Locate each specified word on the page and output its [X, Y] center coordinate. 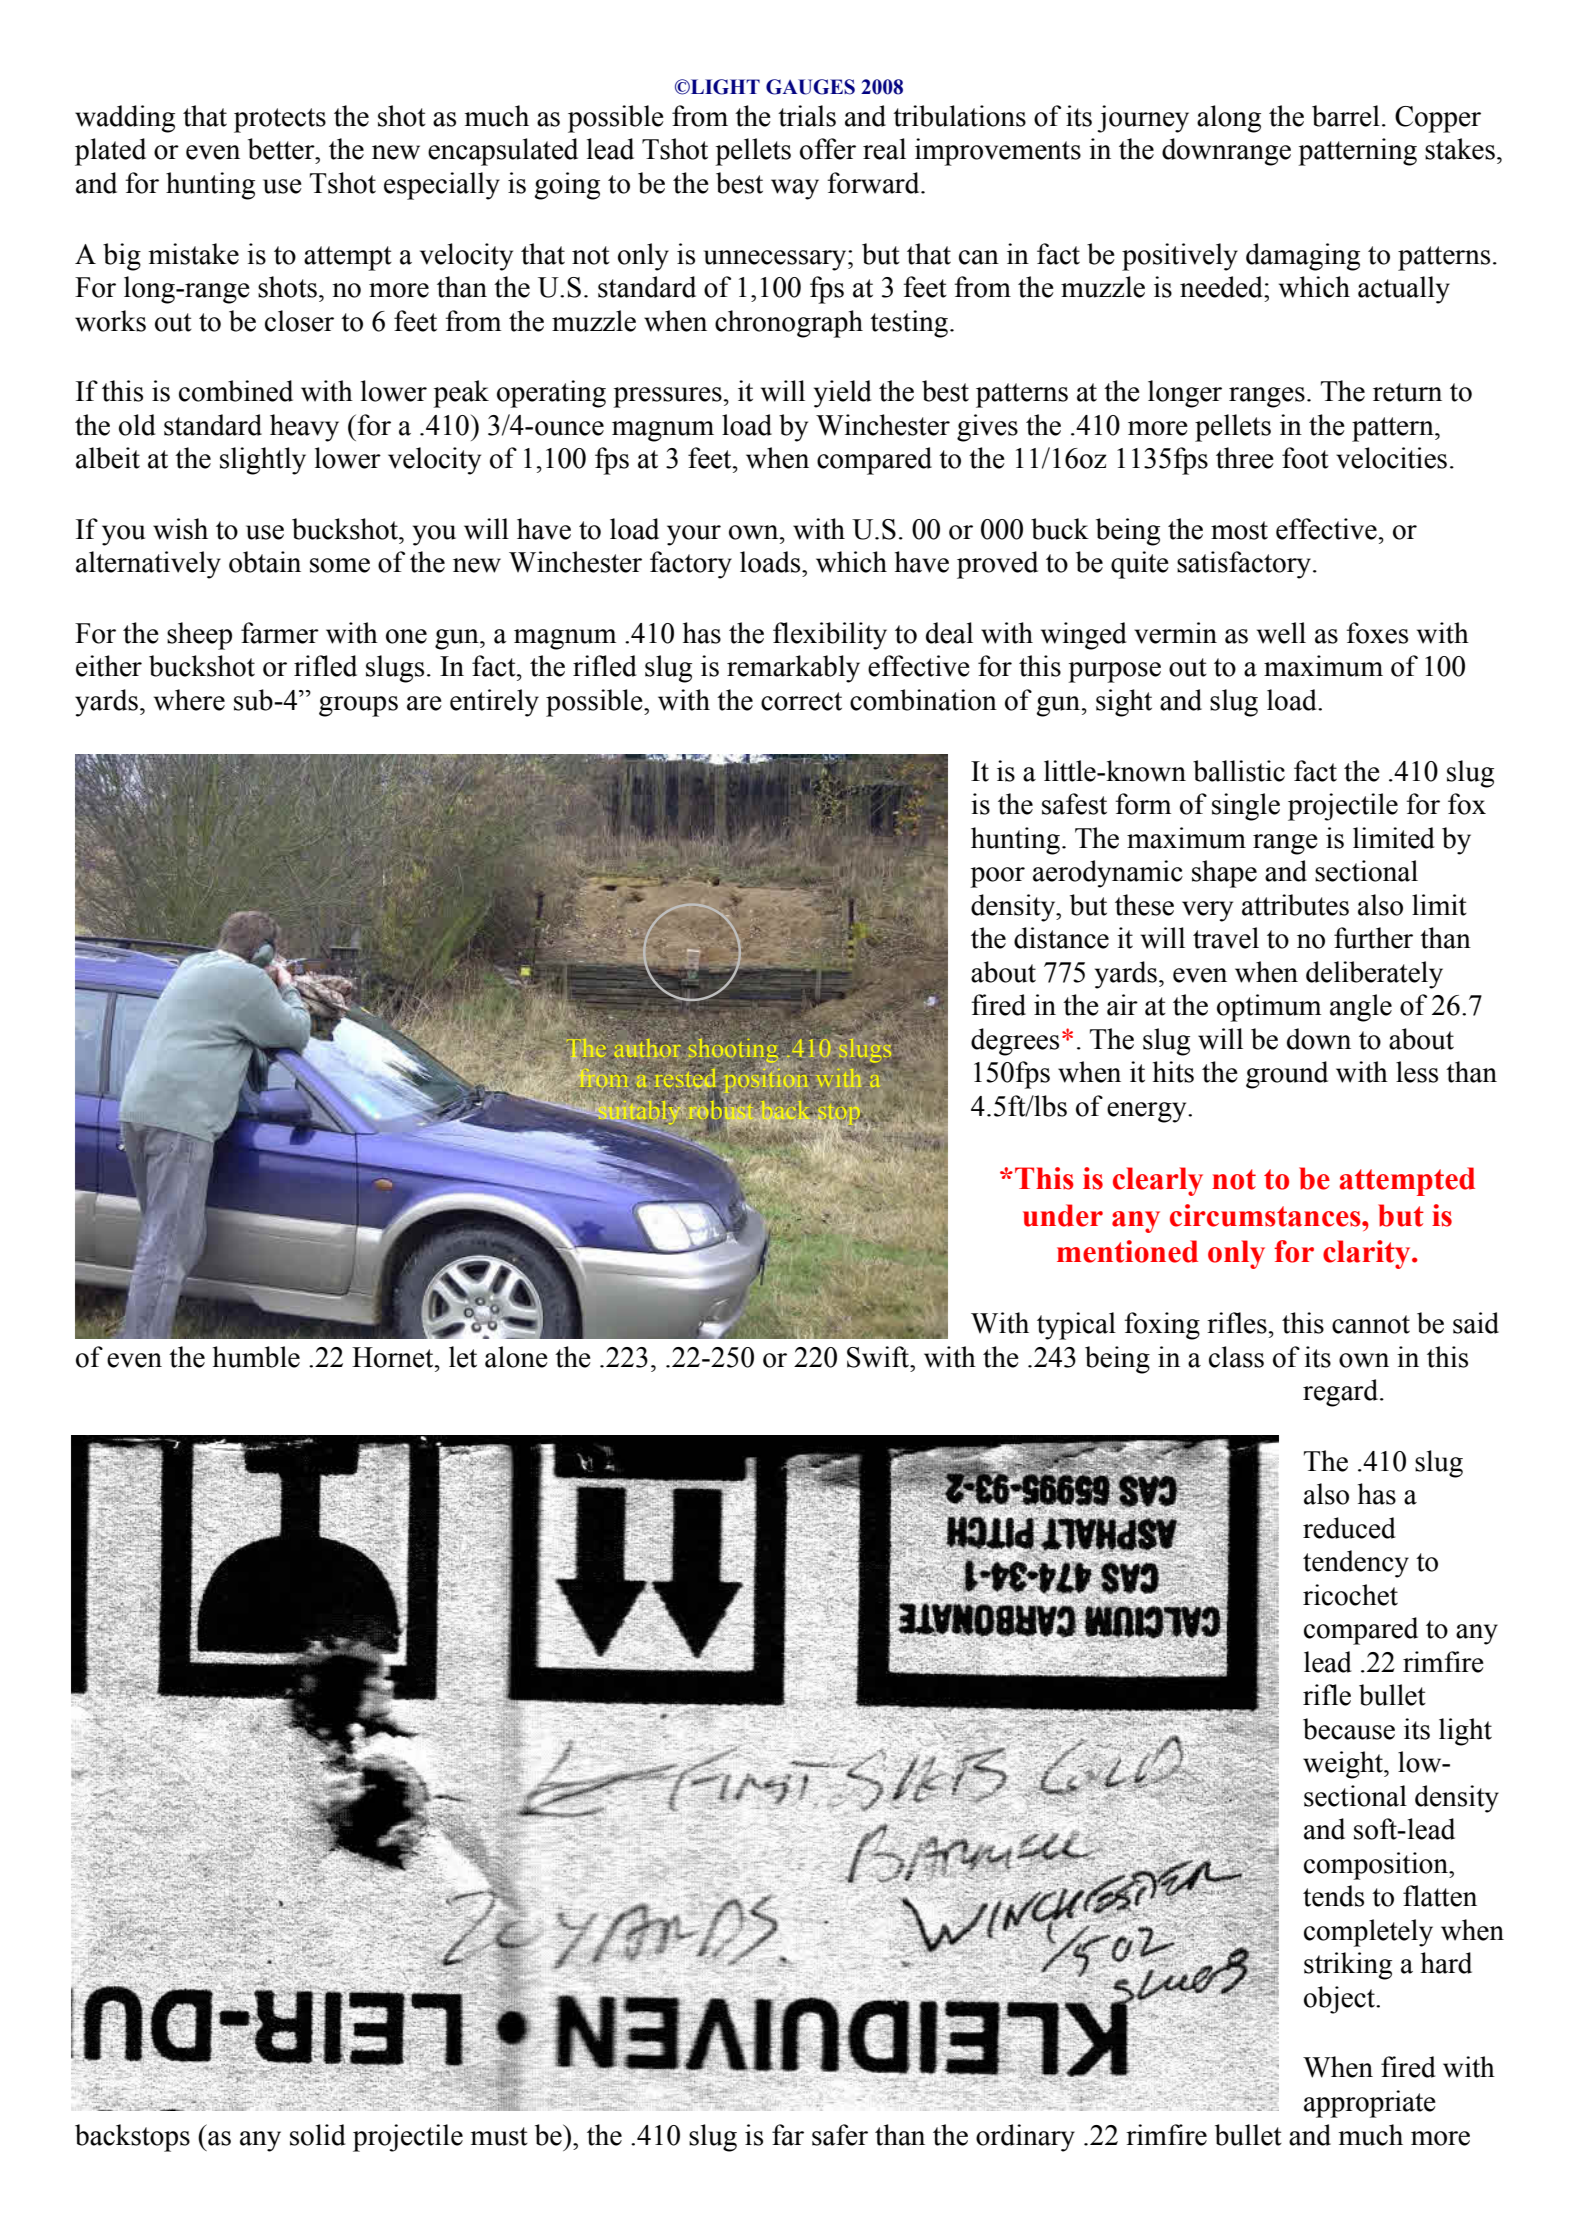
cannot [1371, 1324]
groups [358, 706]
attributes [1295, 905]
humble [256, 1357]
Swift [879, 1357]
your [694, 535]
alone [516, 1357]
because [1349, 1729]
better [282, 149]
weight [1344, 1765]
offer [828, 149]
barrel [1346, 116]
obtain [265, 562]
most [1239, 530]
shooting [733, 1052]
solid [318, 2135]
